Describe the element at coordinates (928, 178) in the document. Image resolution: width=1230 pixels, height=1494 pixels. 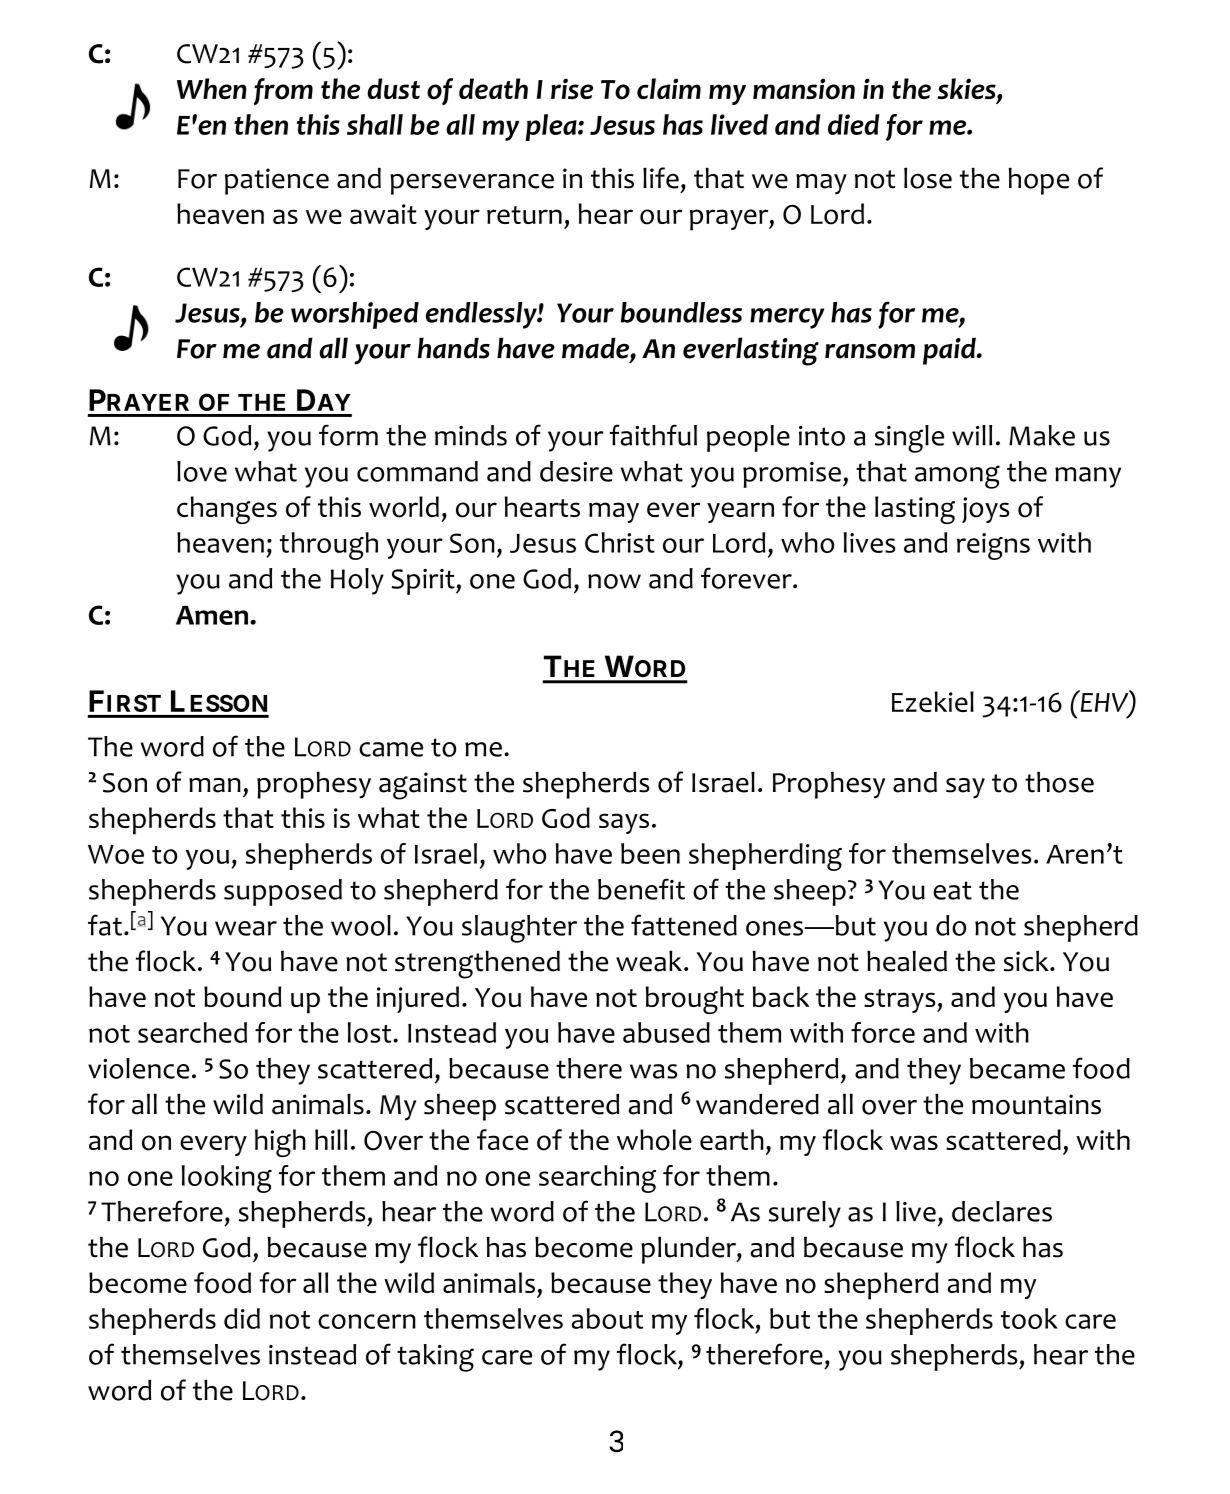
I see `lose` at that location.
